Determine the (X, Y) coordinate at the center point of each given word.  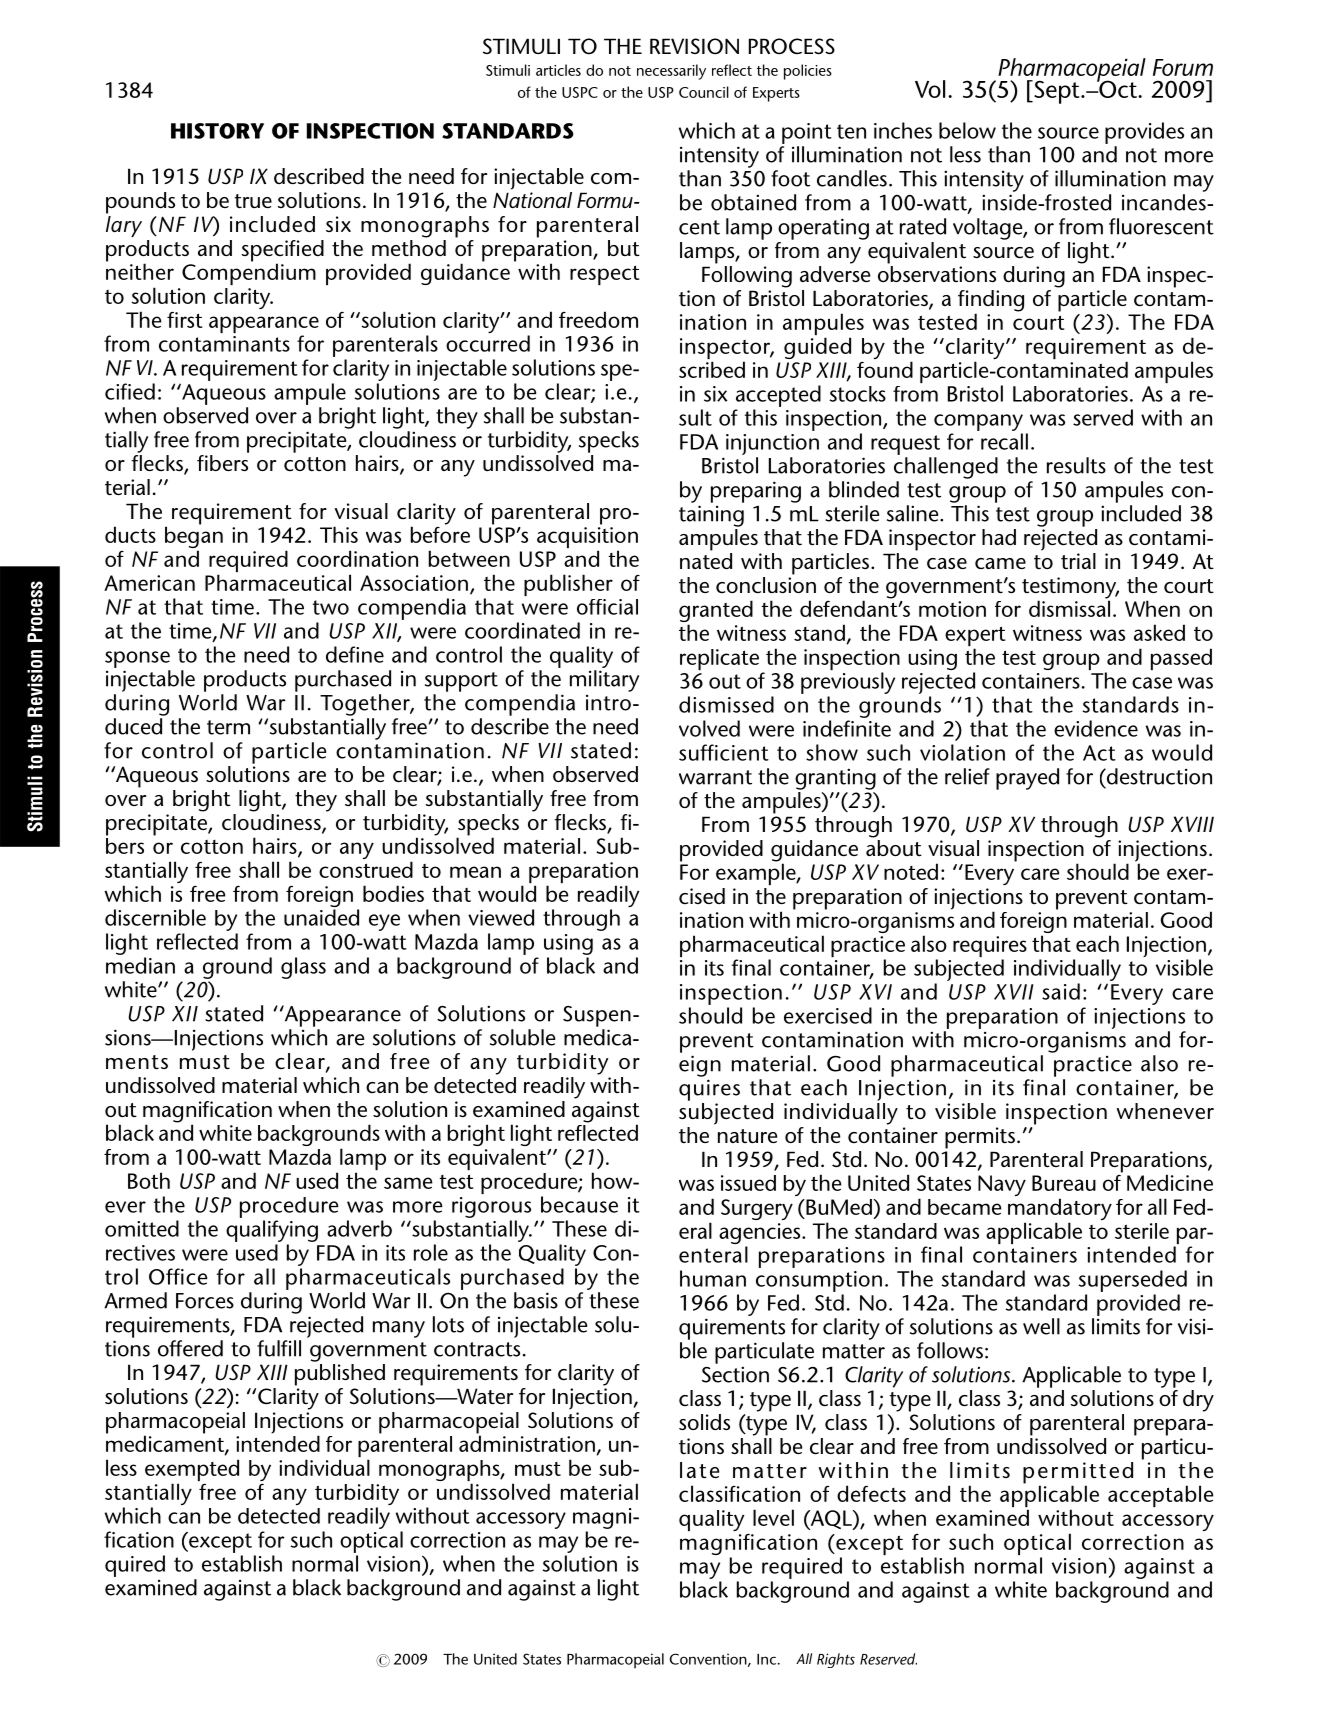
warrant (715, 777)
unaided (321, 917)
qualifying (272, 1231)
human (713, 1278)
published (340, 1375)
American (149, 583)
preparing (756, 492)
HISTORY (217, 131)
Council (704, 92)
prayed (1027, 779)
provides (1144, 133)
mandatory (1060, 1210)
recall (1004, 441)
